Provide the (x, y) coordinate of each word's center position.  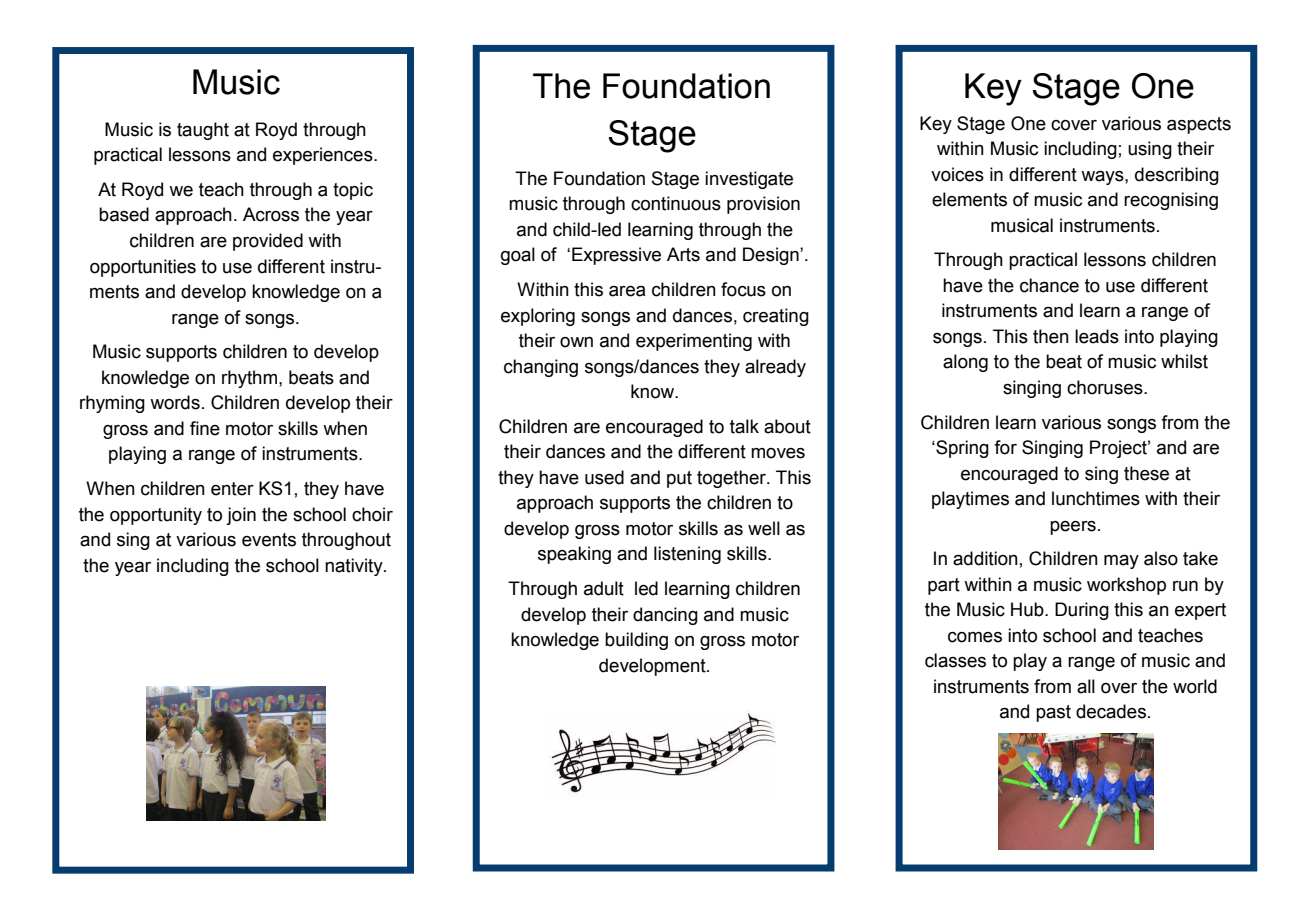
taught (203, 131)
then (1051, 336)
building (636, 641)
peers (1073, 528)
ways (1103, 178)
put (679, 479)
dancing (665, 616)
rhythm (251, 379)
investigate (749, 180)
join (241, 516)
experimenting (694, 342)
